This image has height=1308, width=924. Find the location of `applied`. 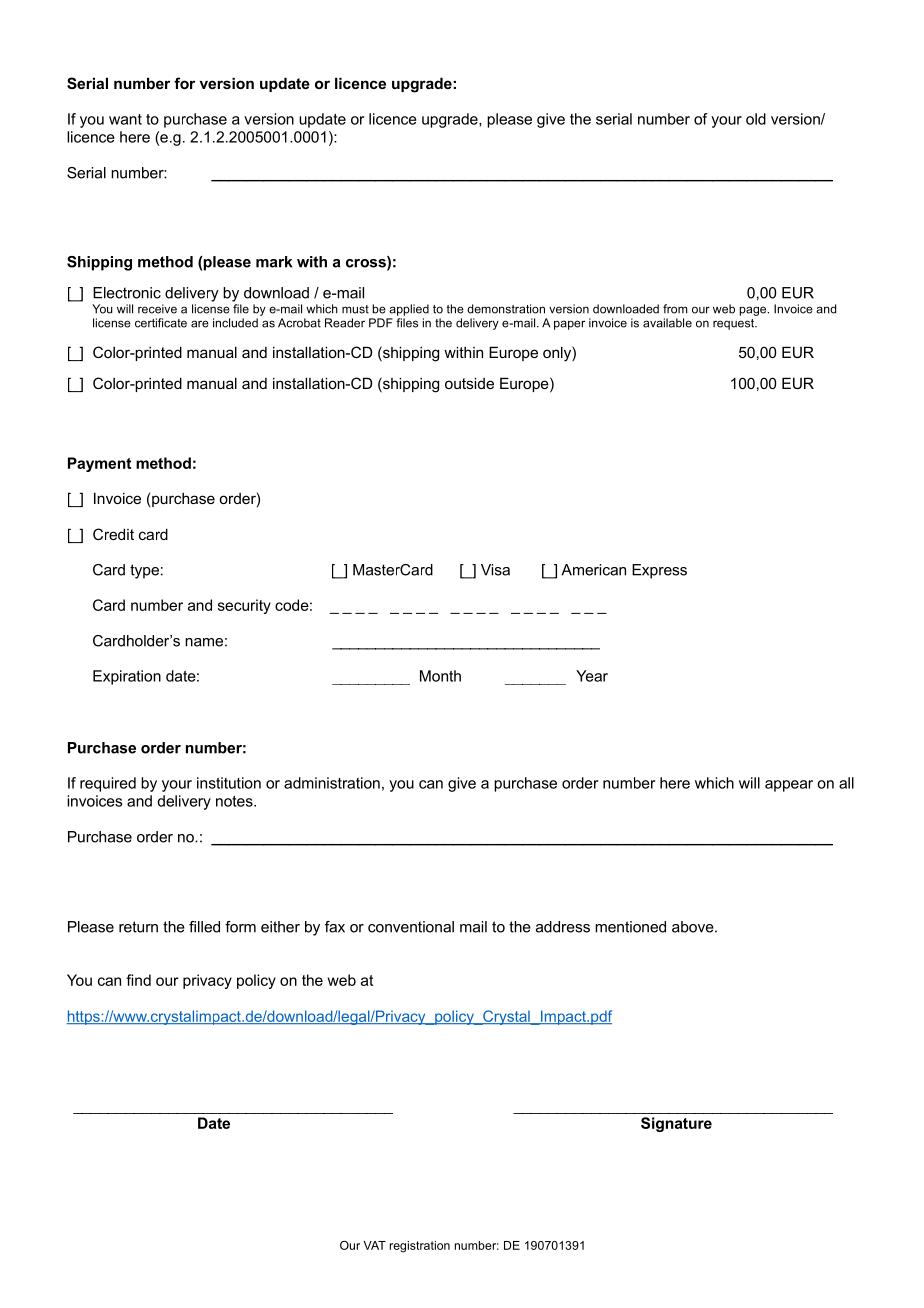

applied is located at coordinates (409, 310).
